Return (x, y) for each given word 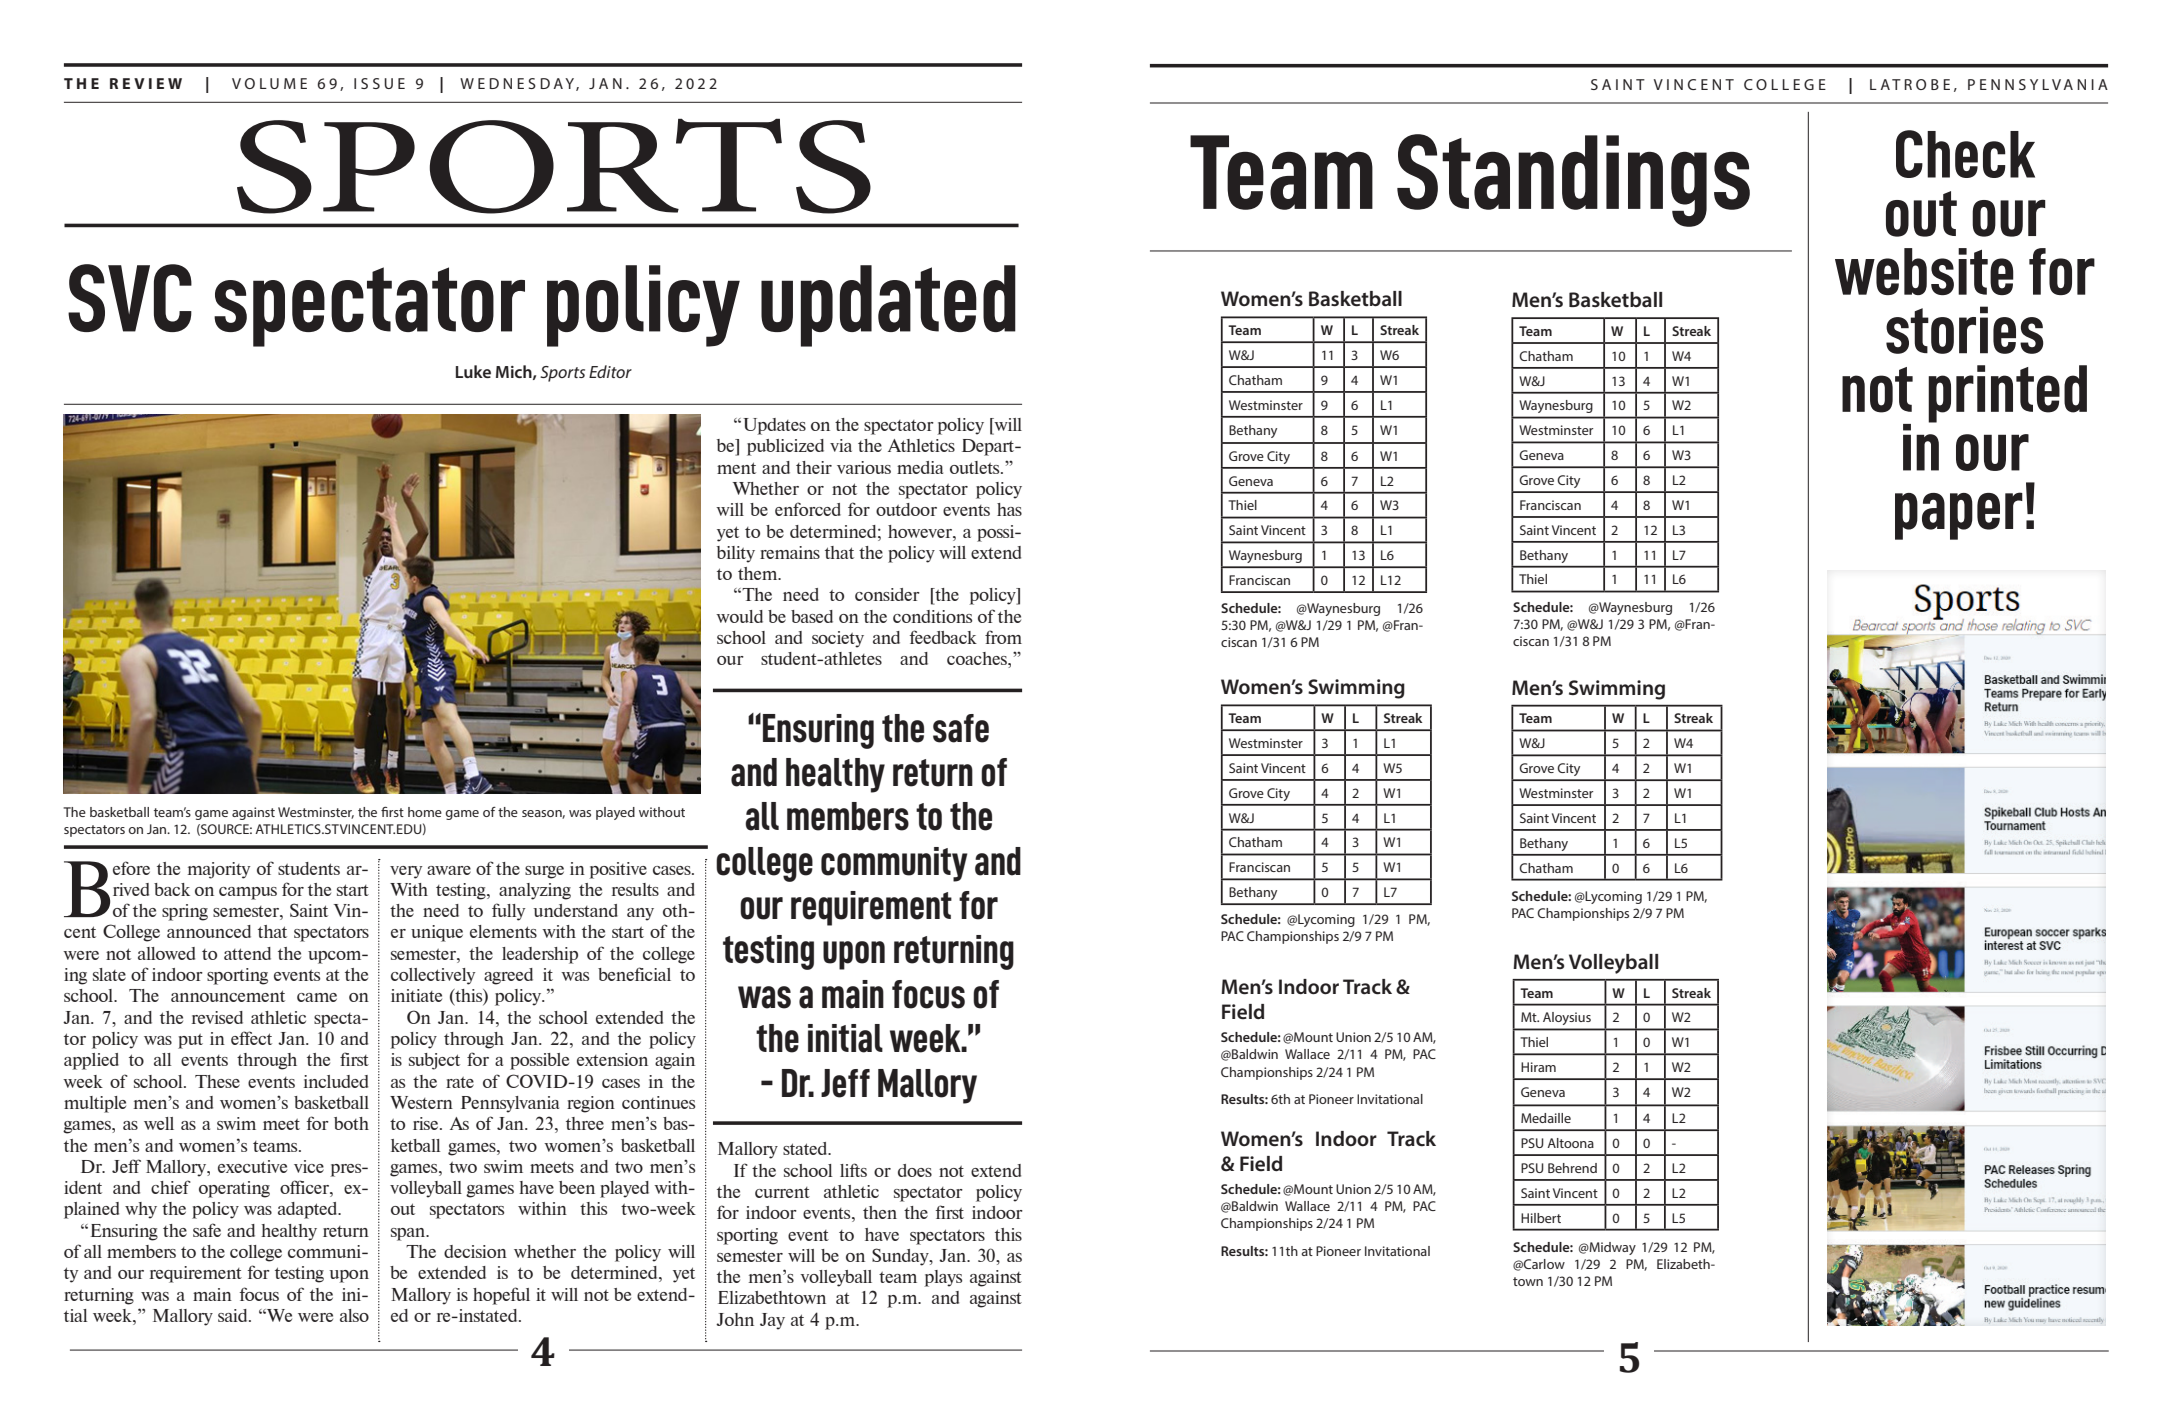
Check (1965, 154)
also (354, 1315)
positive (618, 870)
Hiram (1538, 1067)
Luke (473, 371)
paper (1959, 516)
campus (248, 893)
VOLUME (269, 83)
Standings (1573, 180)
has (1009, 509)
